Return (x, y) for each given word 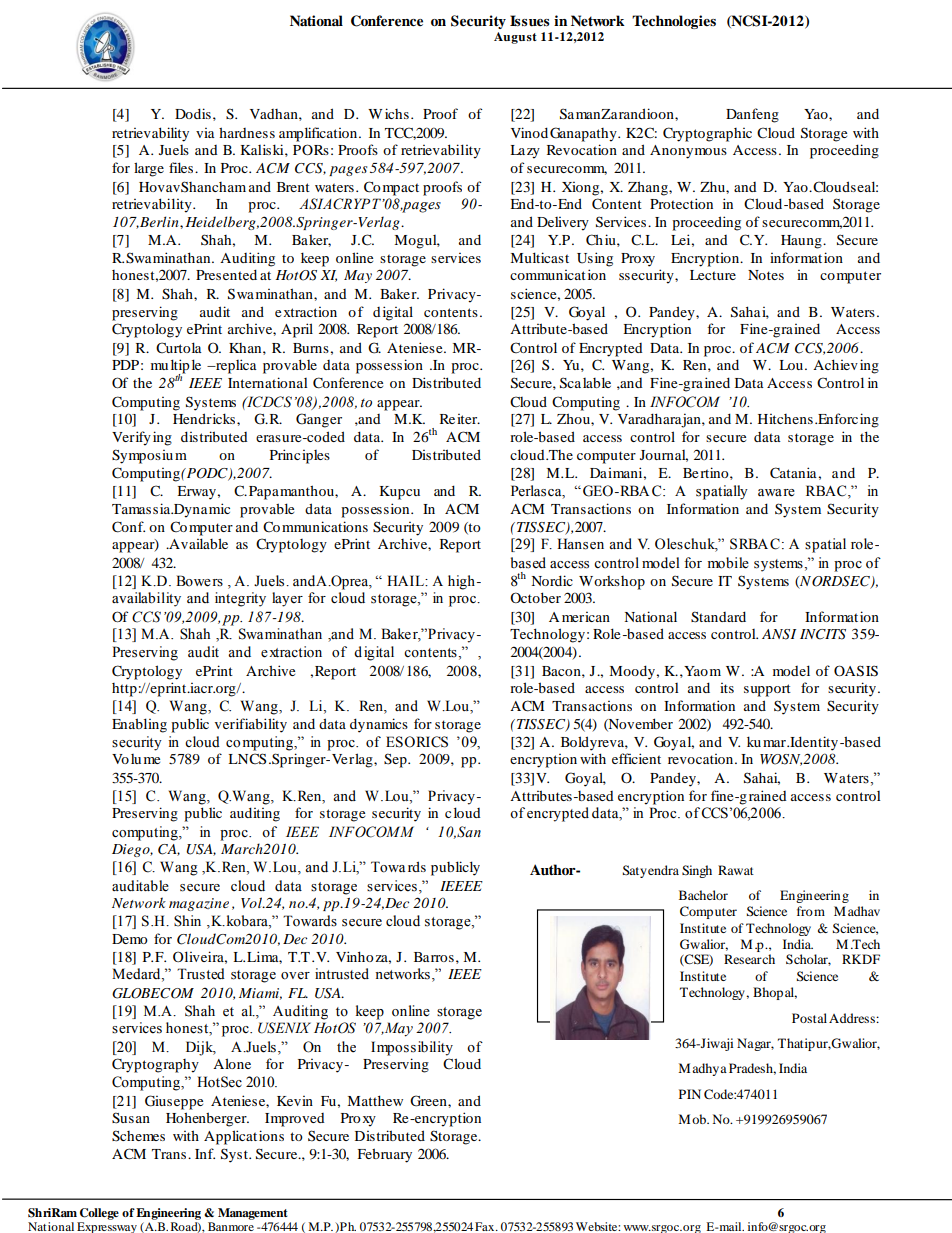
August (515, 38)
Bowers (199, 581)
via (205, 133)
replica (235, 366)
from (811, 911)
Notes (766, 275)
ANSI (779, 634)
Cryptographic (707, 134)
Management (253, 1214)
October (535, 597)
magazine (199, 904)
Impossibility (412, 1048)
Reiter (460, 419)
